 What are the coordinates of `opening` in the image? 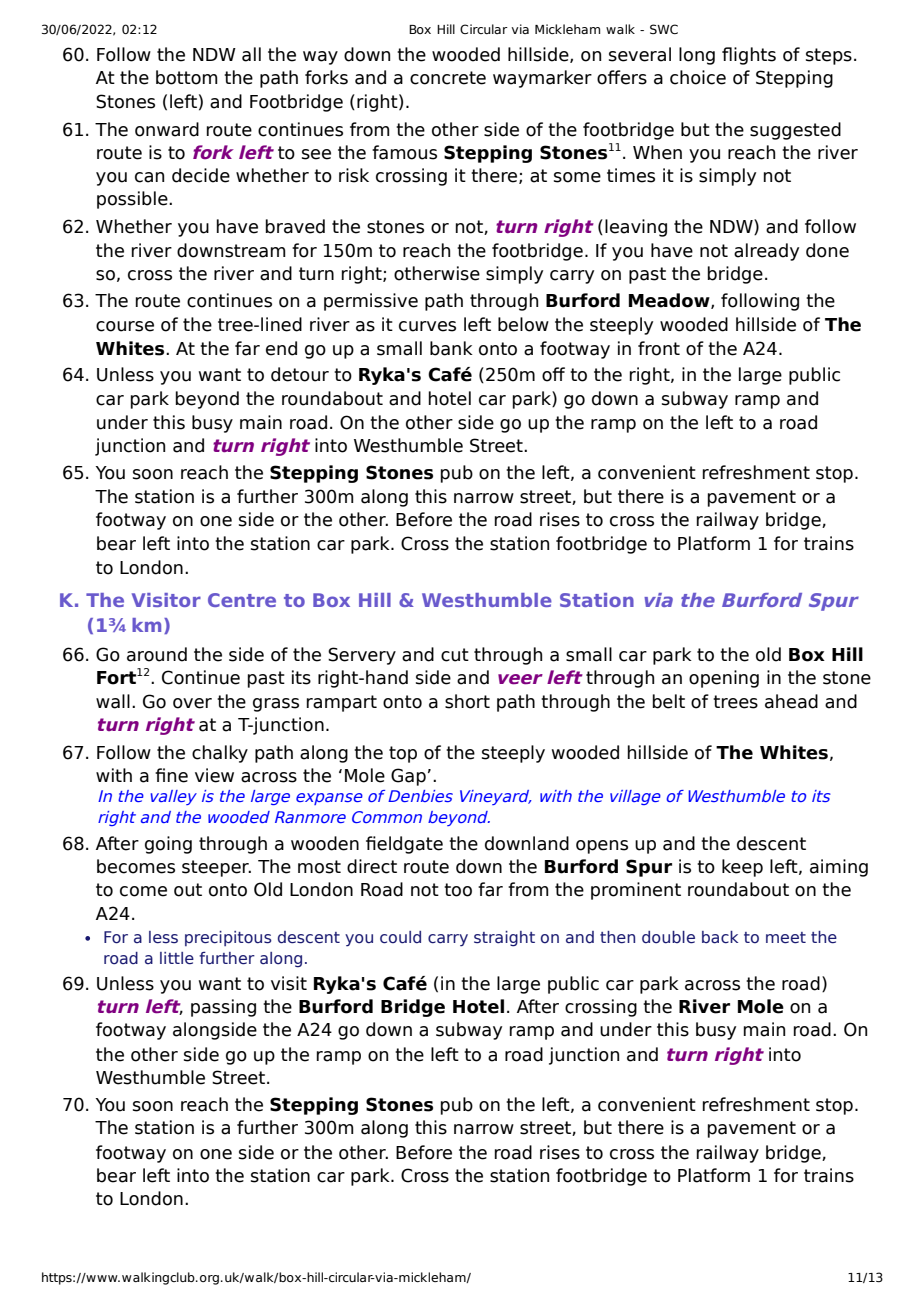 It's located at (724, 679).
